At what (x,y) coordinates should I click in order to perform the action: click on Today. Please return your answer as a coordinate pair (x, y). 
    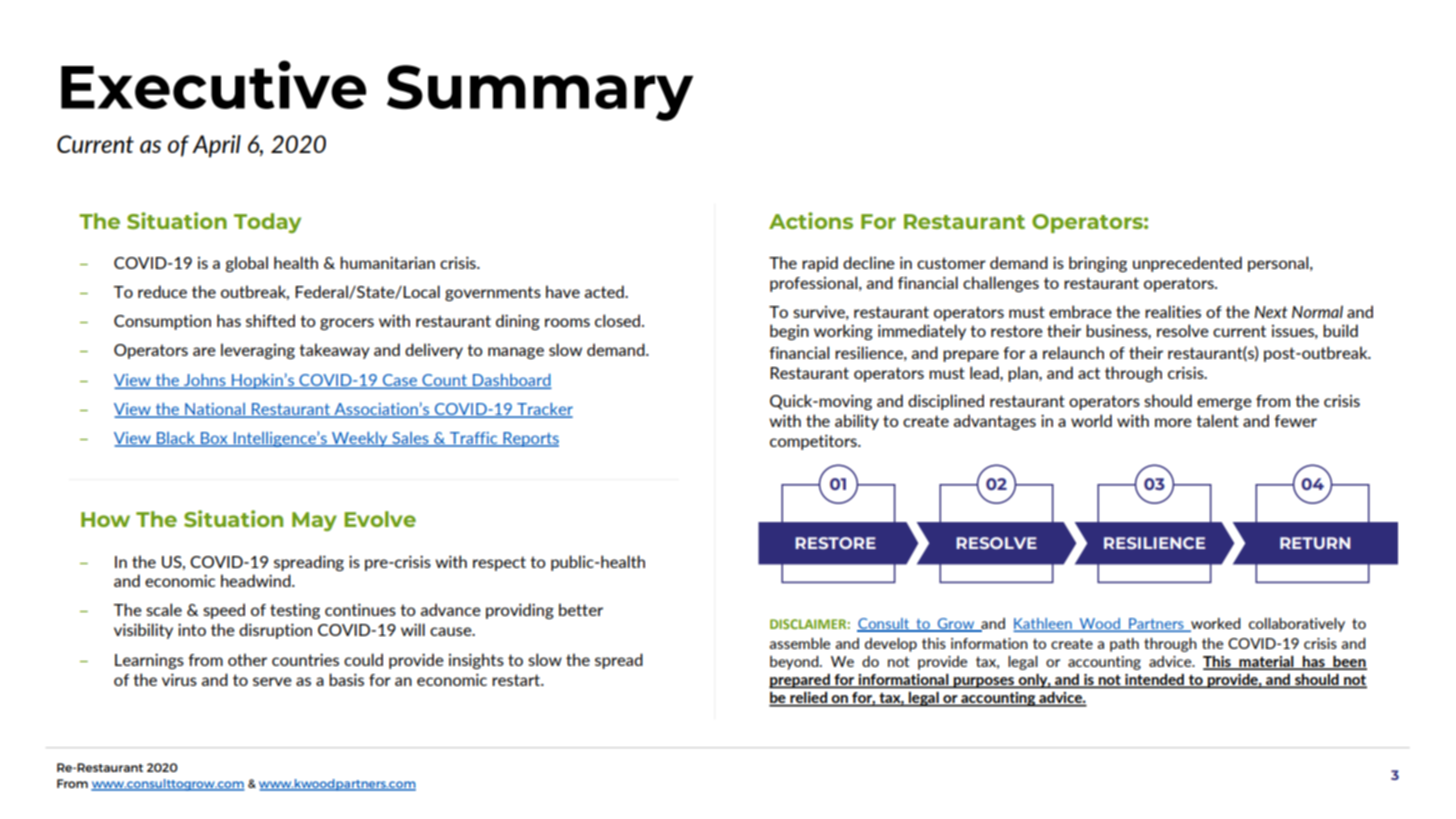
    Looking at the image, I should click on (267, 223).
